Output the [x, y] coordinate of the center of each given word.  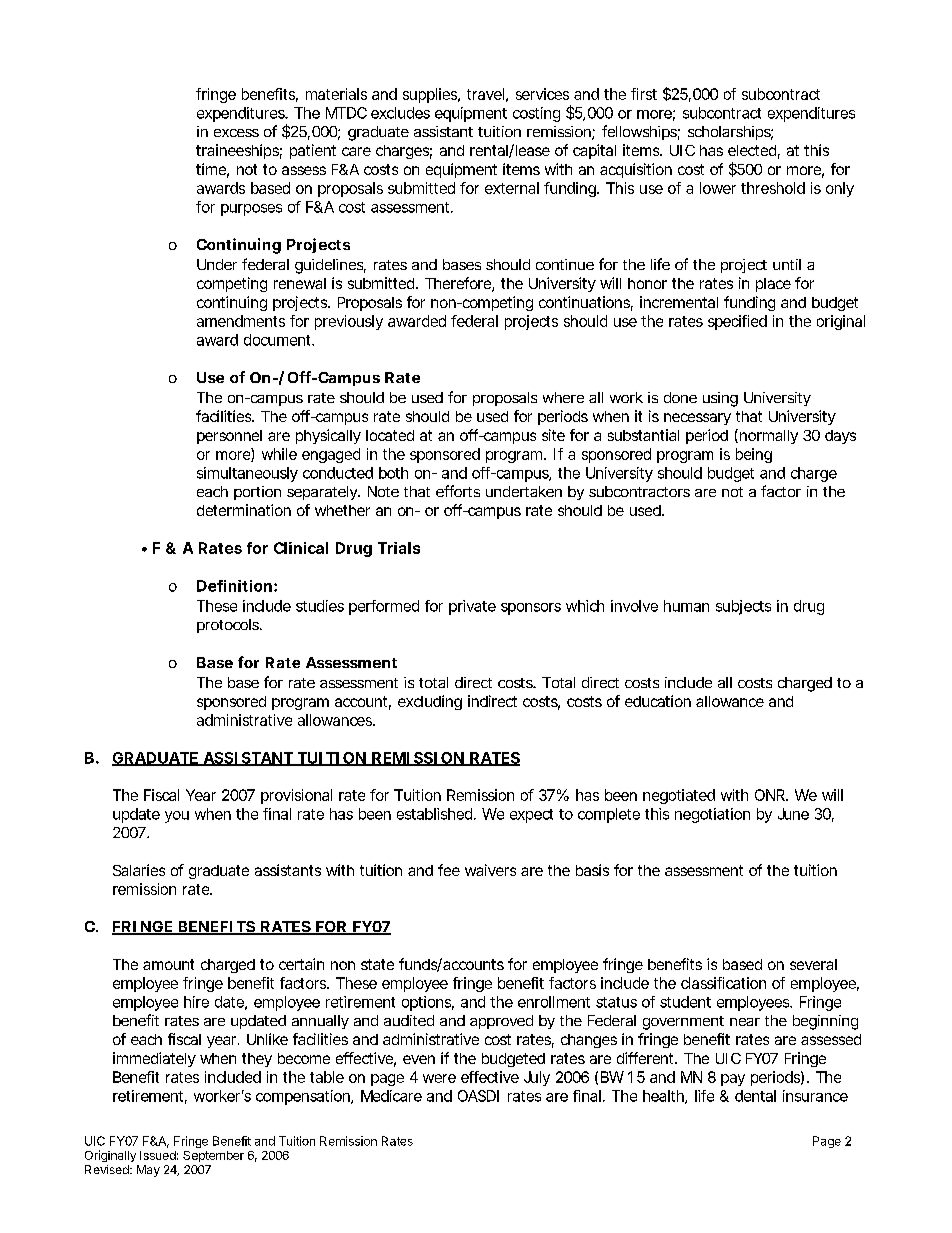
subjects [743, 607]
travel [485, 94]
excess [236, 133]
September [213, 1156]
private [472, 607]
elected [752, 150]
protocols [228, 626]
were [439, 1078]
